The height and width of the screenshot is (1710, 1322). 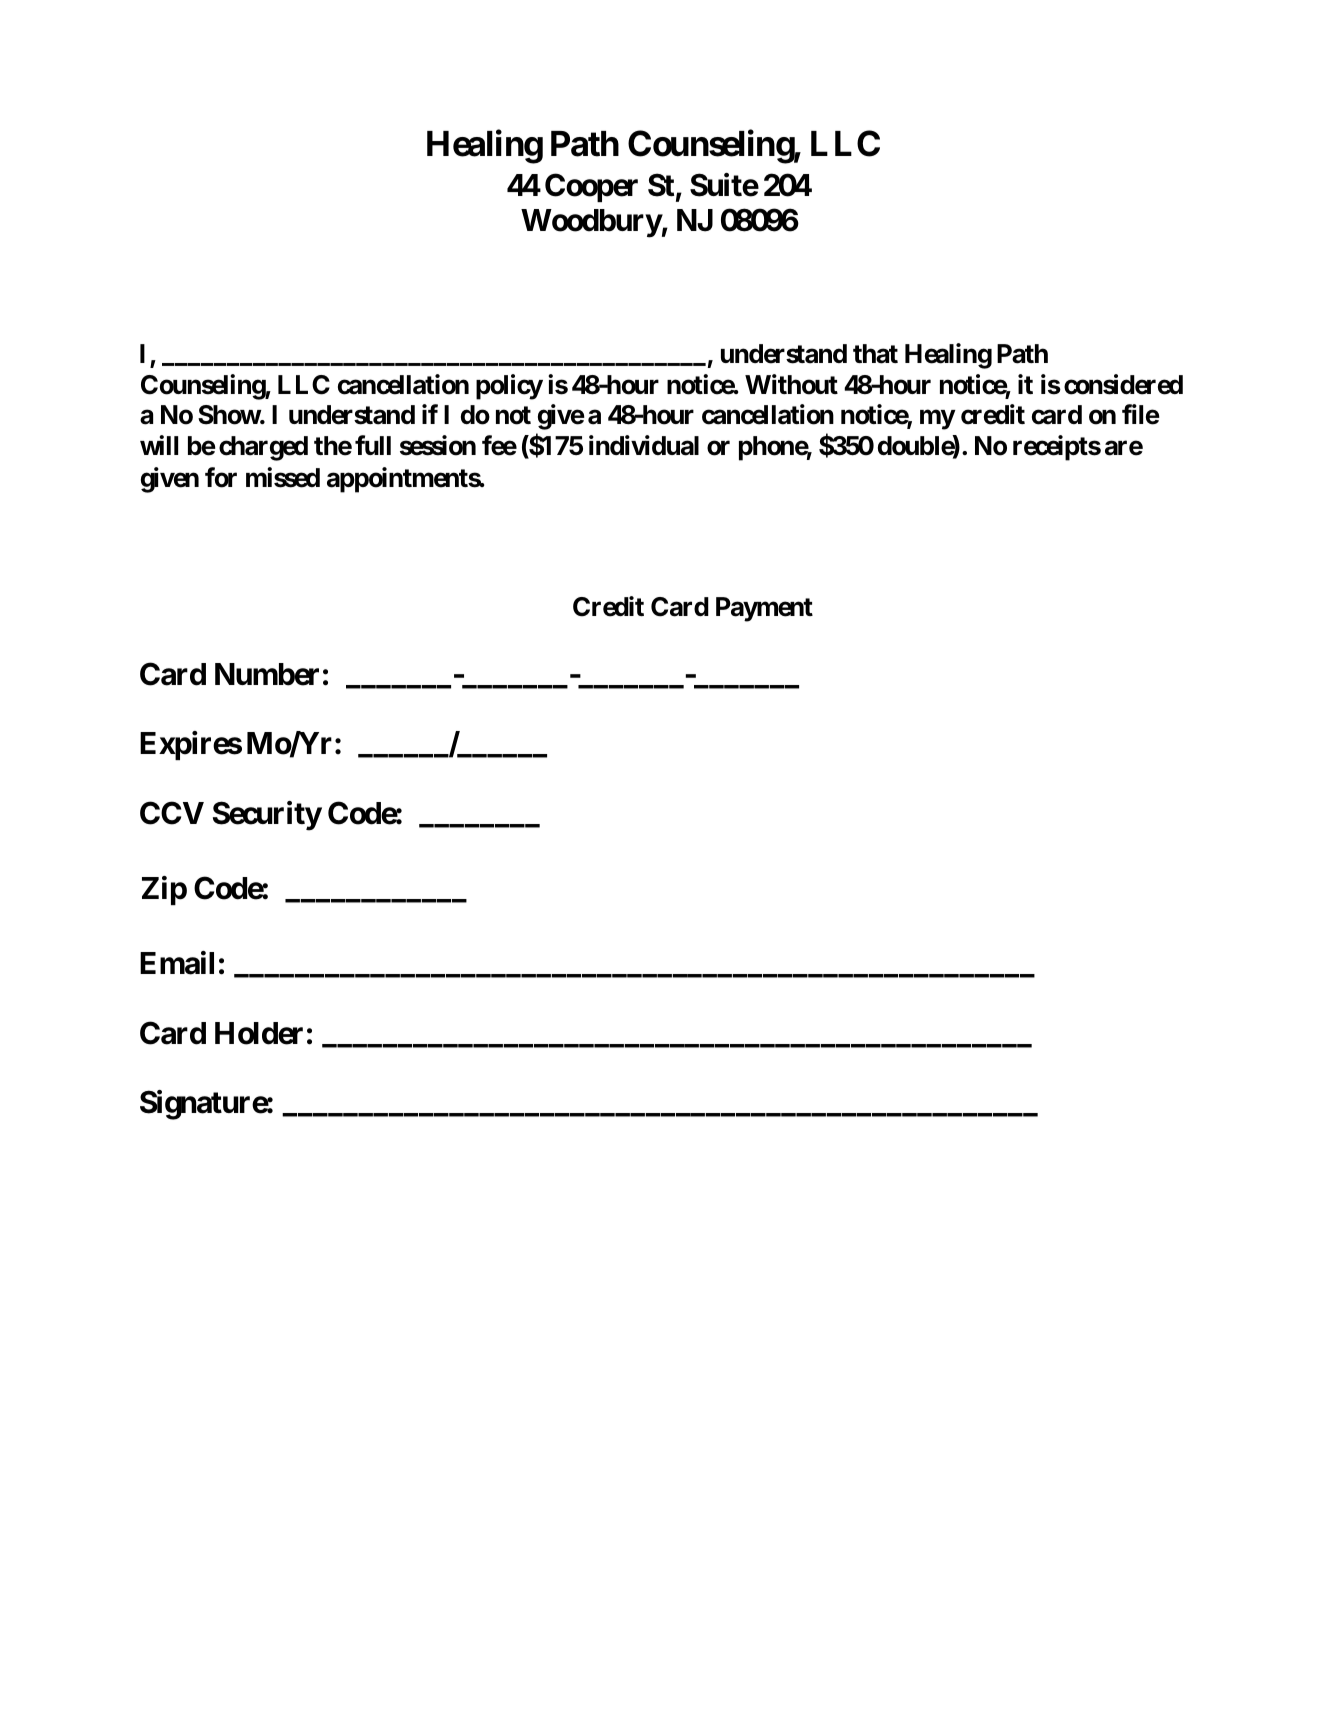 I want to click on missed, so click(x=283, y=477).
